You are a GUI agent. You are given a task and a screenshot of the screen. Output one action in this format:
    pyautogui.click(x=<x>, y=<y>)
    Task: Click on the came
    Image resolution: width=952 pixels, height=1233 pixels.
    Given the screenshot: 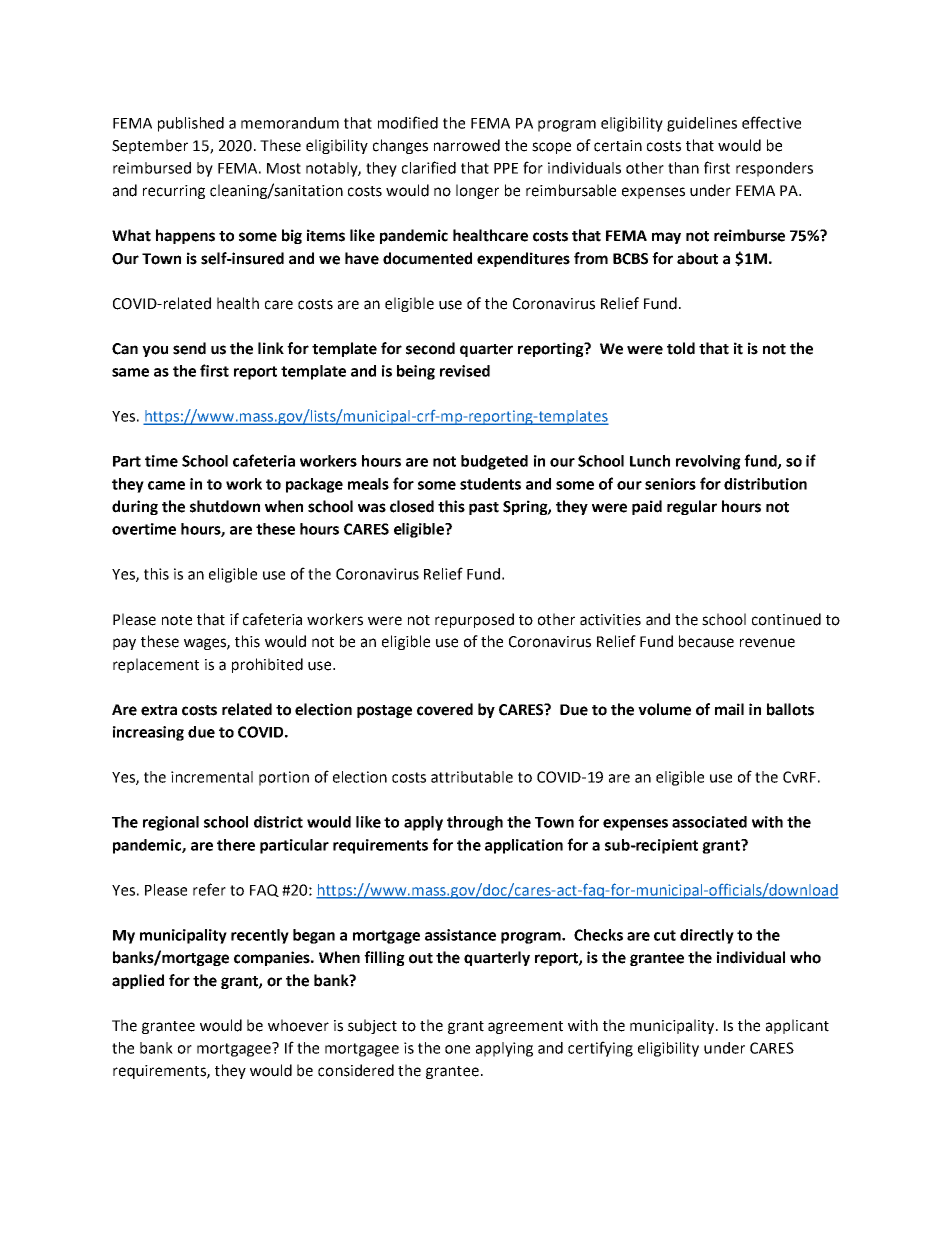 What is the action you would take?
    pyautogui.click(x=166, y=485)
